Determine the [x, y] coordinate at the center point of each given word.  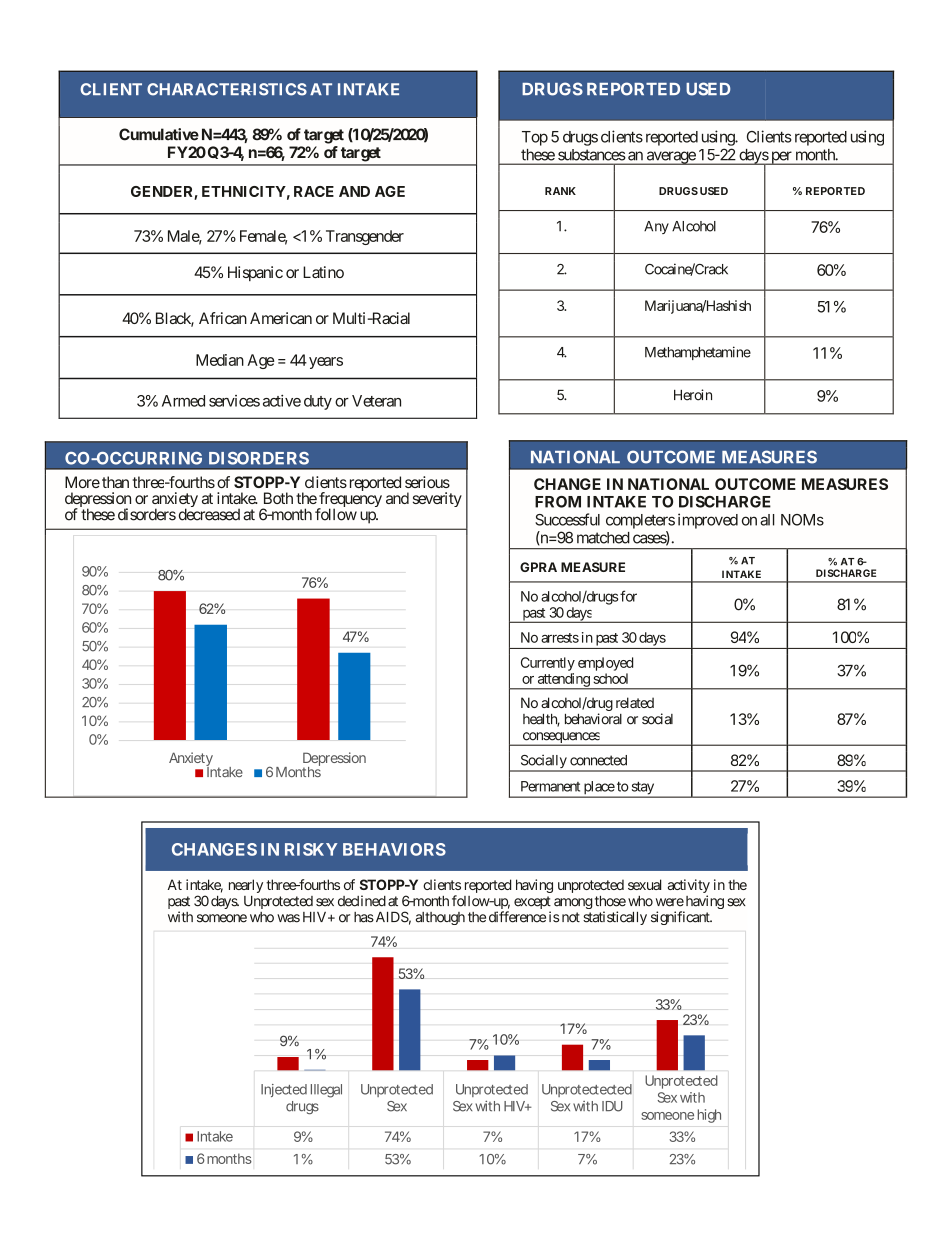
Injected [284, 1090]
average [670, 158]
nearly [246, 886]
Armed [183, 401]
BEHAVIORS [394, 849]
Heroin [693, 395]
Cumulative [159, 134]
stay [642, 789]
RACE [314, 191]
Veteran [376, 401]
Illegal [326, 1091]
